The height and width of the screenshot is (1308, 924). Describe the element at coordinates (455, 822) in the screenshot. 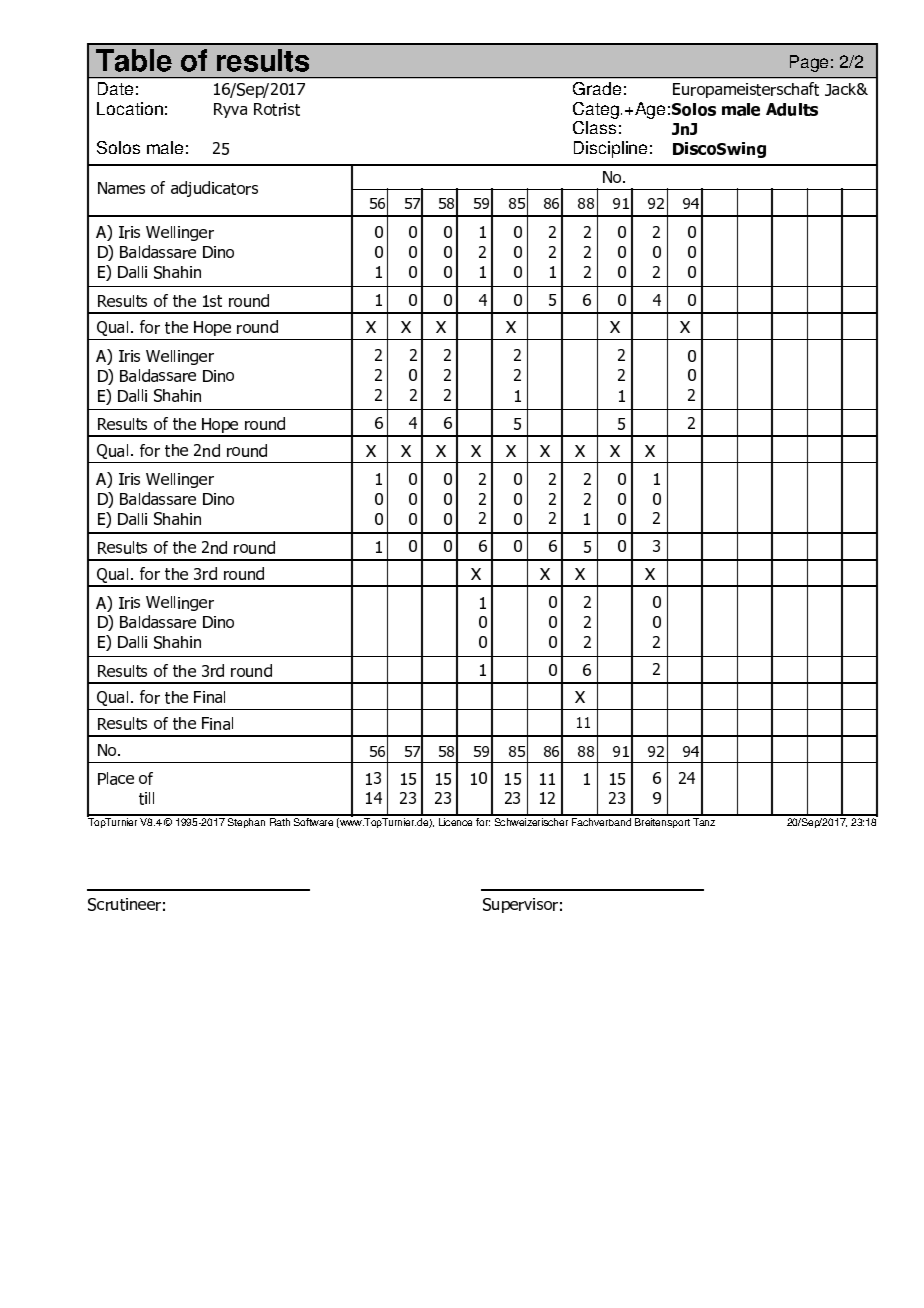

I see `Licence` at that location.
